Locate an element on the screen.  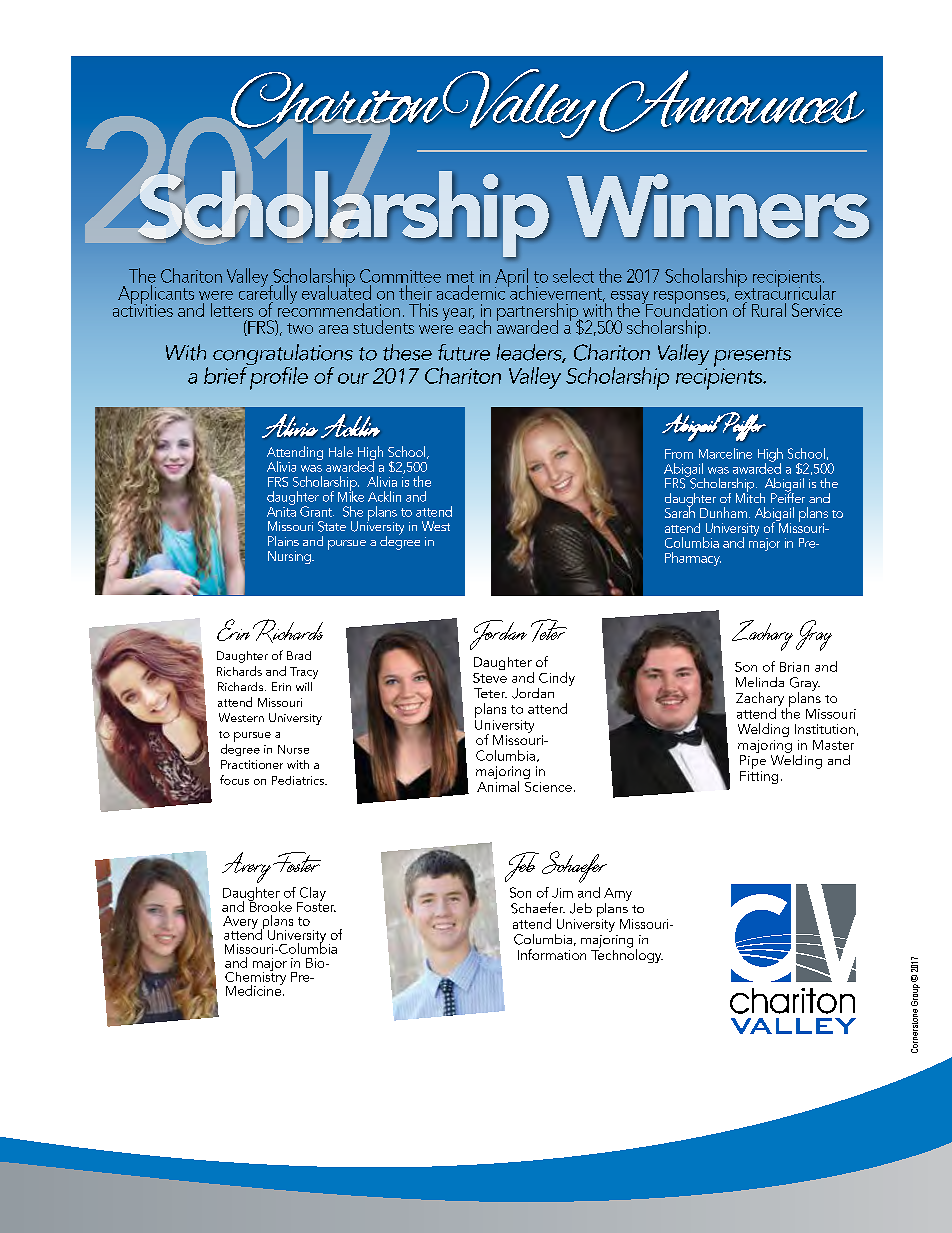
met is located at coordinates (460, 277).
